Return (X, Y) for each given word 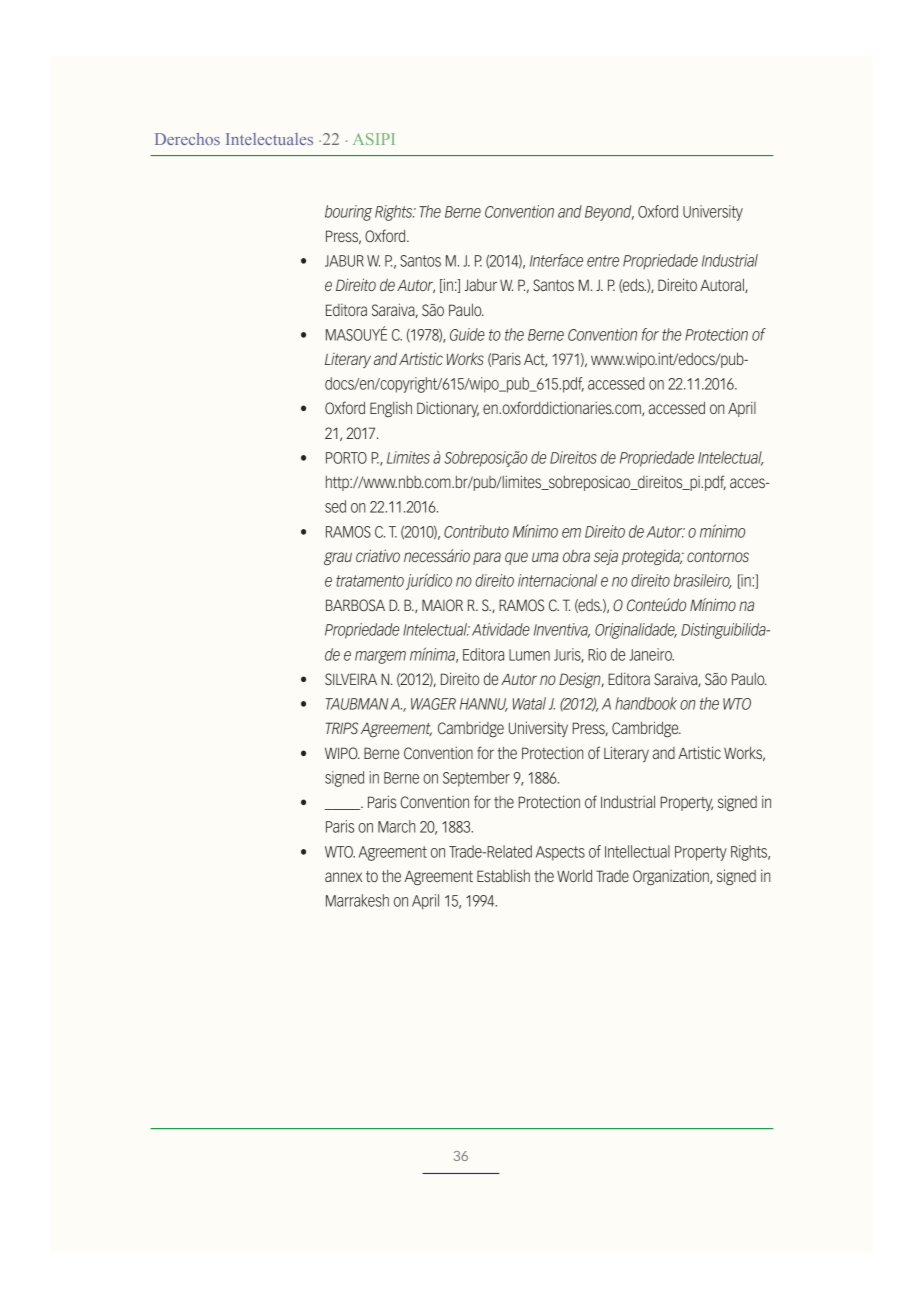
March (396, 826)
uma (545, 557)
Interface (556, 260)
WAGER (433, 704)
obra (576, 556)
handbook (646, 703)
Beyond (609, 213)
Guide (467, 334)
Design (581, 680)
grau (338, 558)
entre (603, 261)
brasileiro (703, 581)
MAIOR (442, 605)
